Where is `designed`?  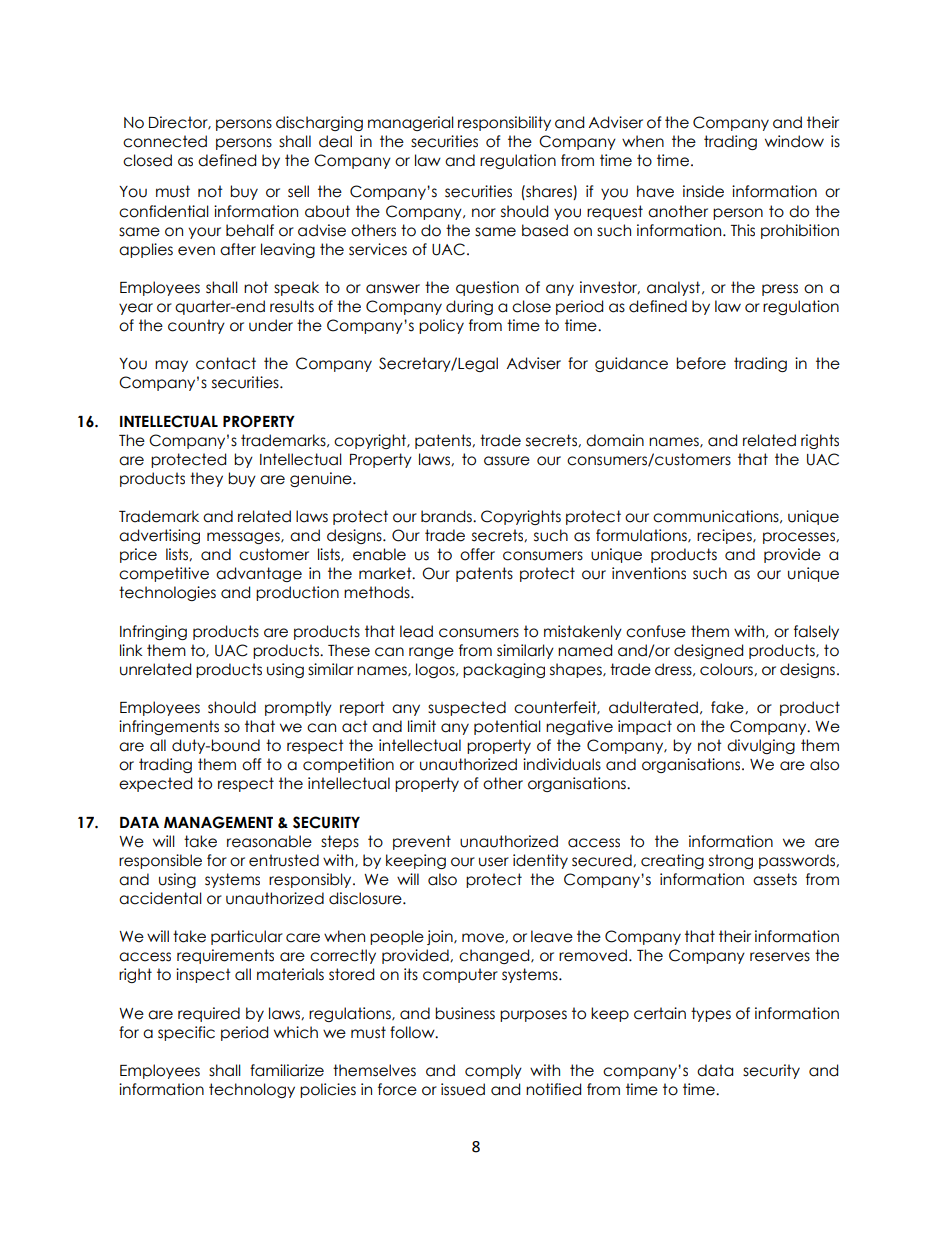 designed is located at coordinates (708, 651).
